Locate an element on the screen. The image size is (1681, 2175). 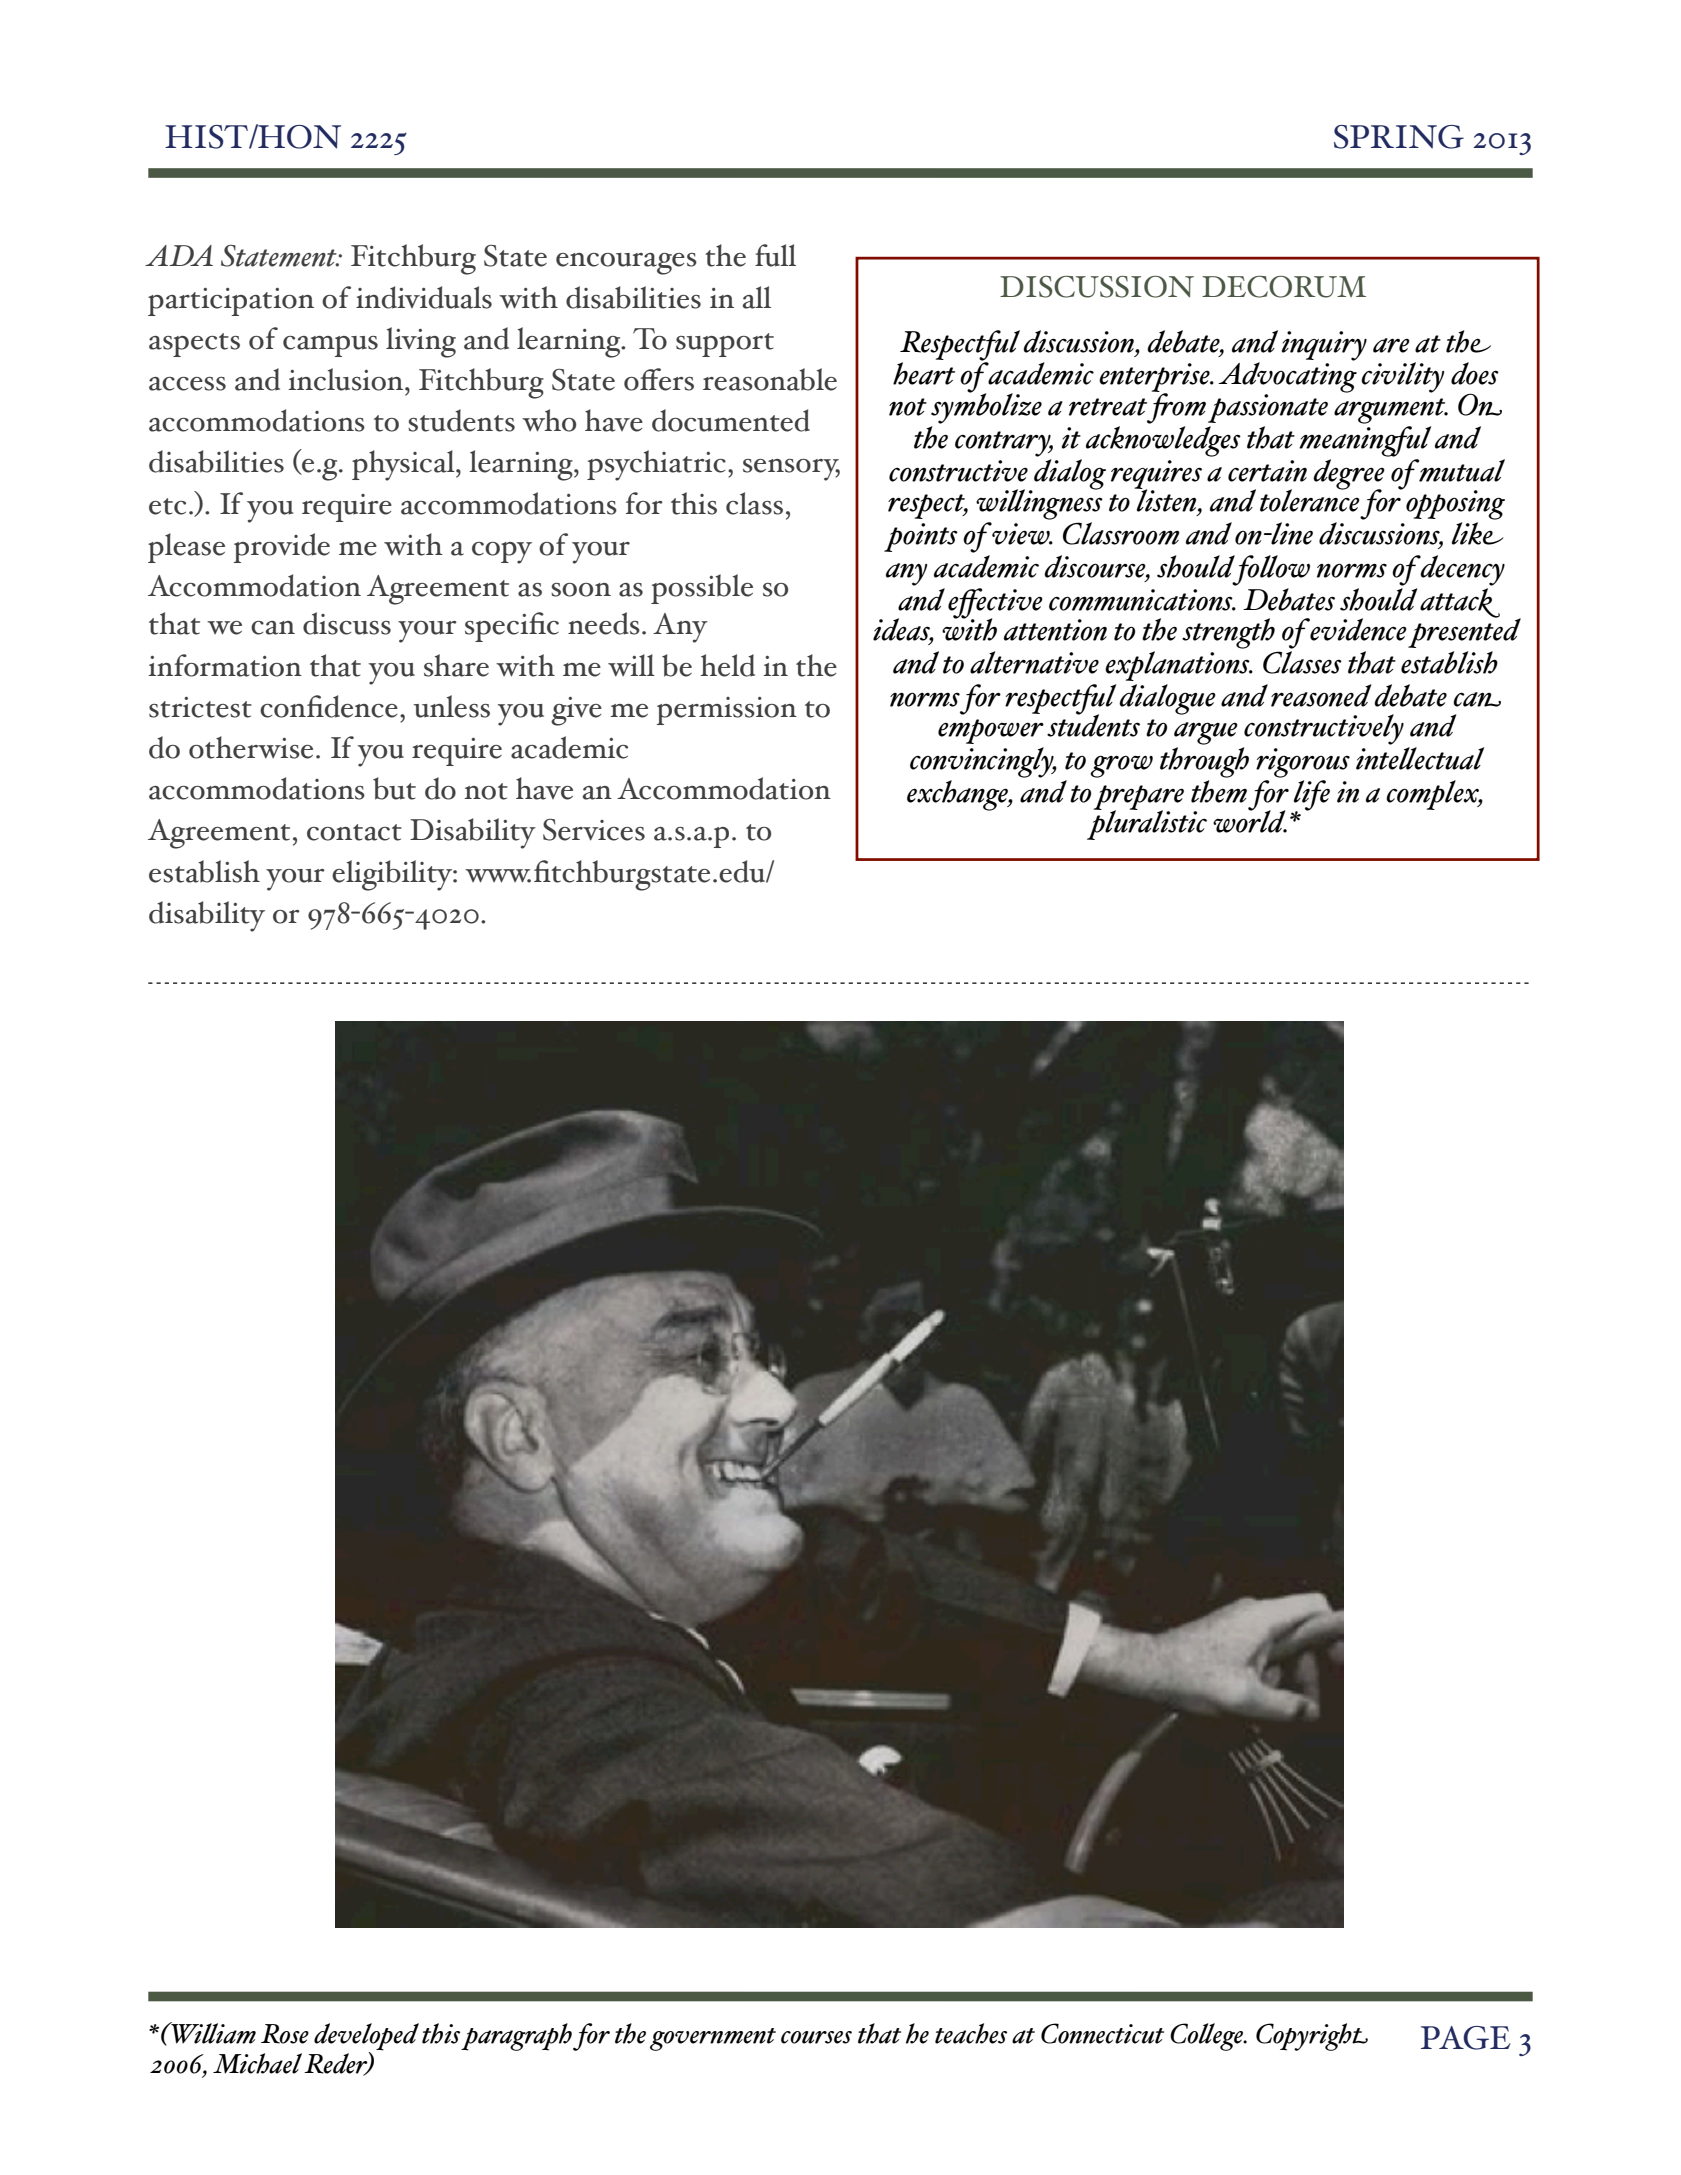
ADA is located at coordinates (179, 255).
